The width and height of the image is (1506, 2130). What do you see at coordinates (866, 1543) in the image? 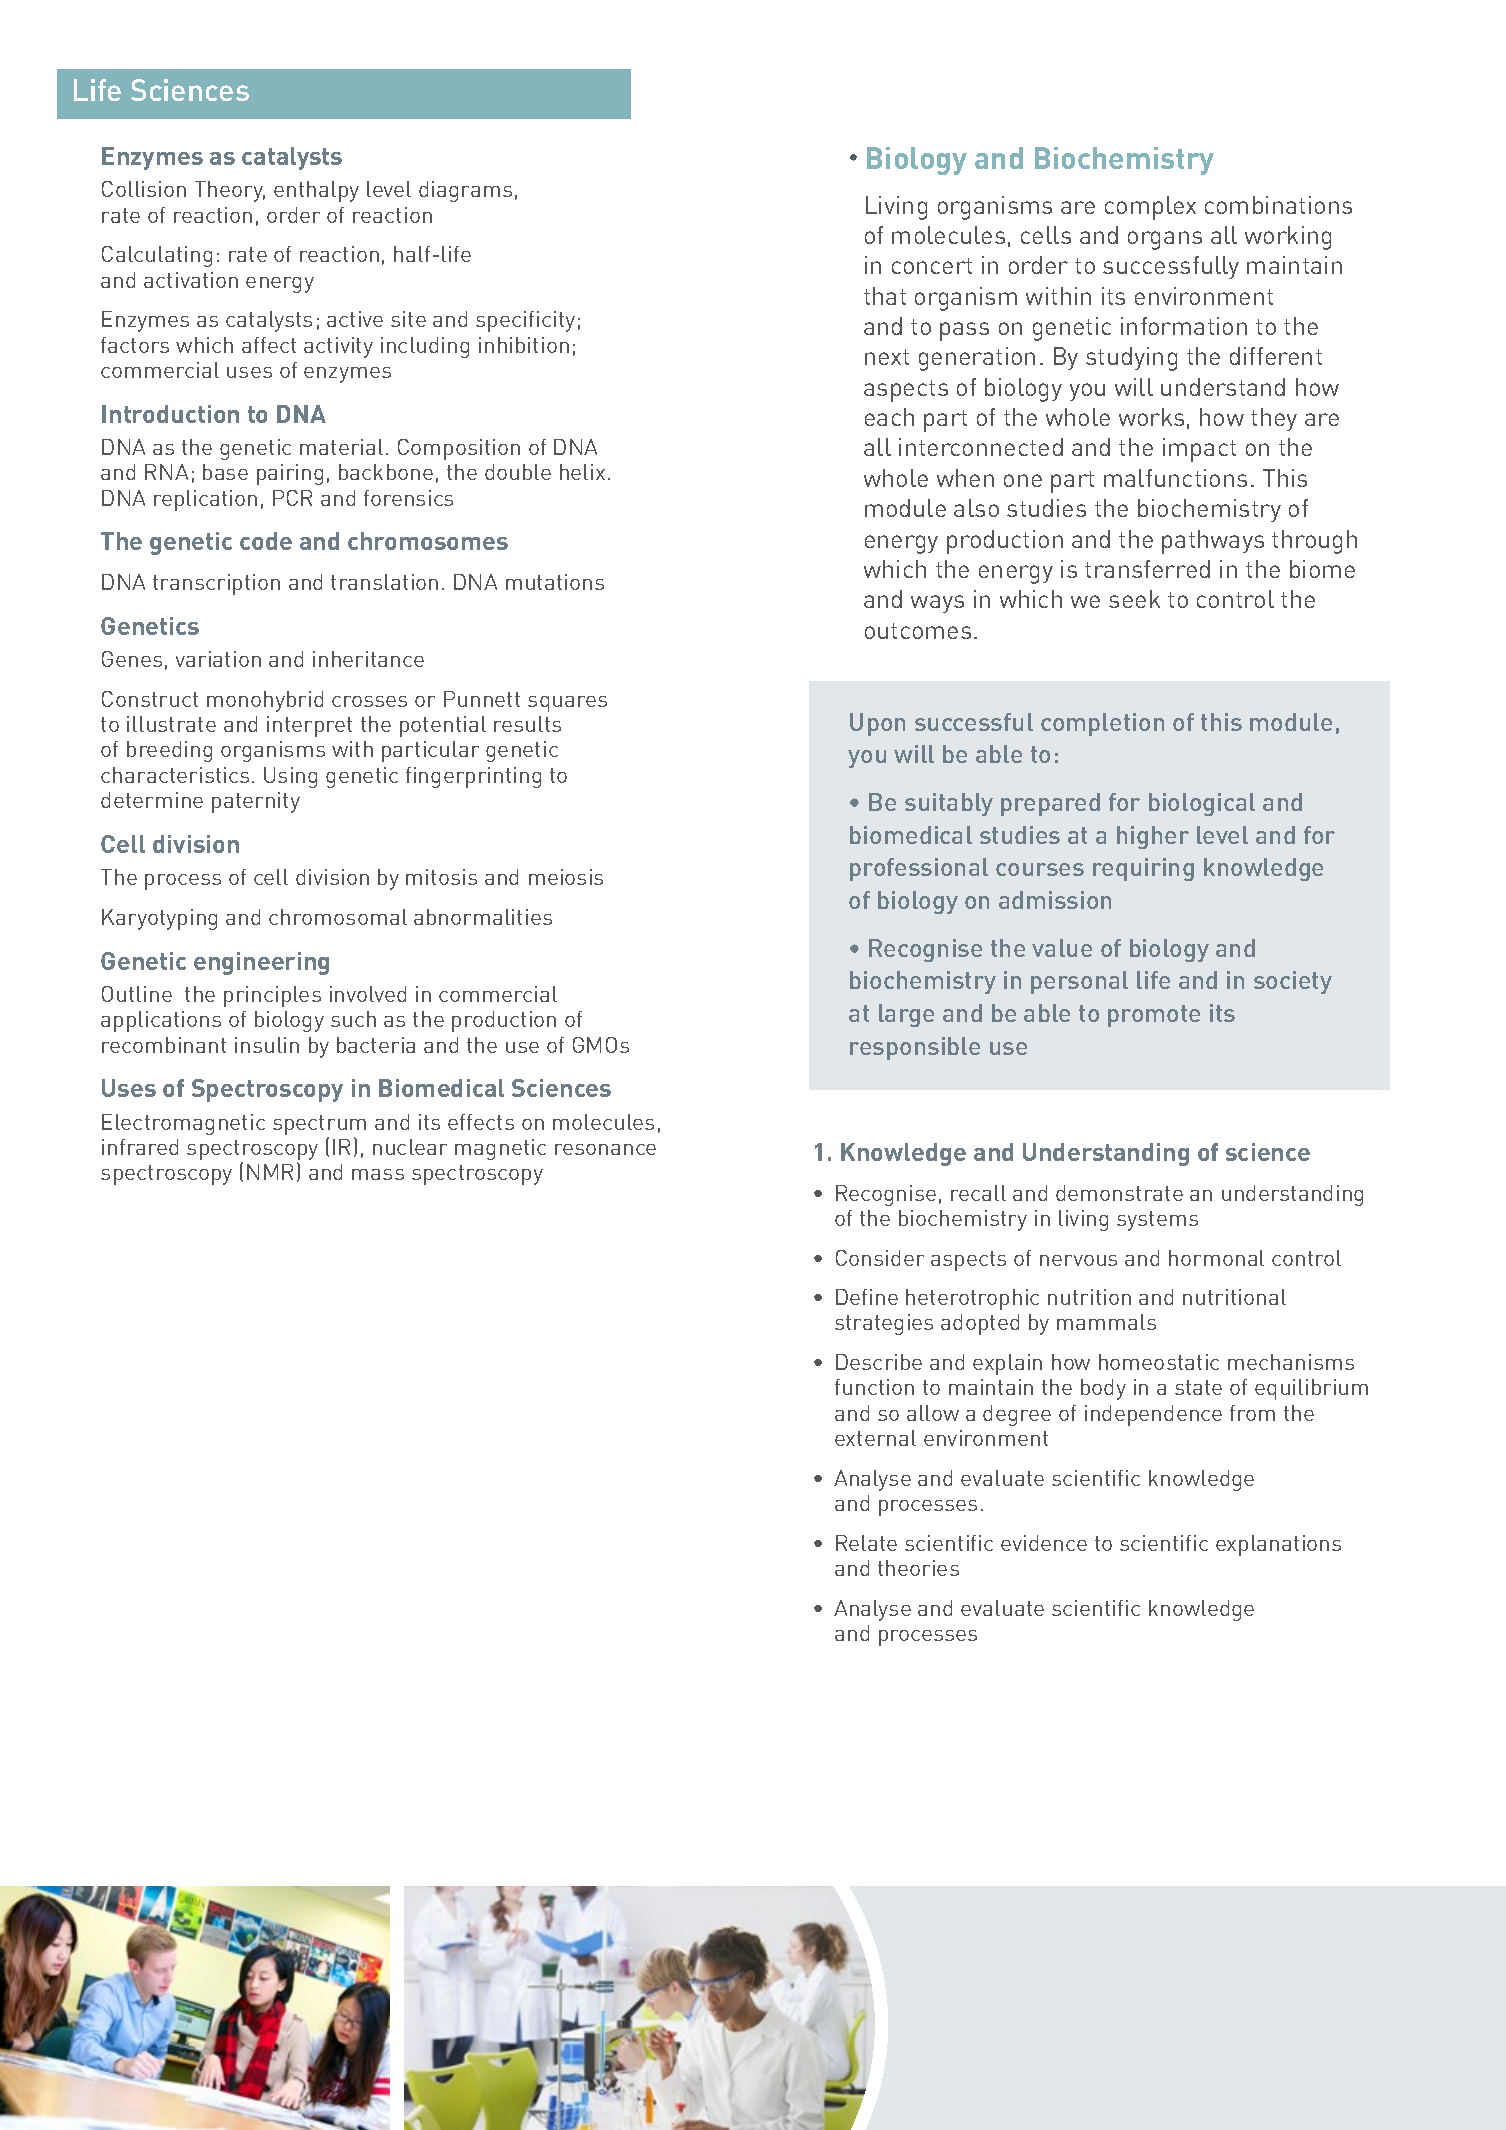
I see `Relate` at bounding box center [866, 1543].
